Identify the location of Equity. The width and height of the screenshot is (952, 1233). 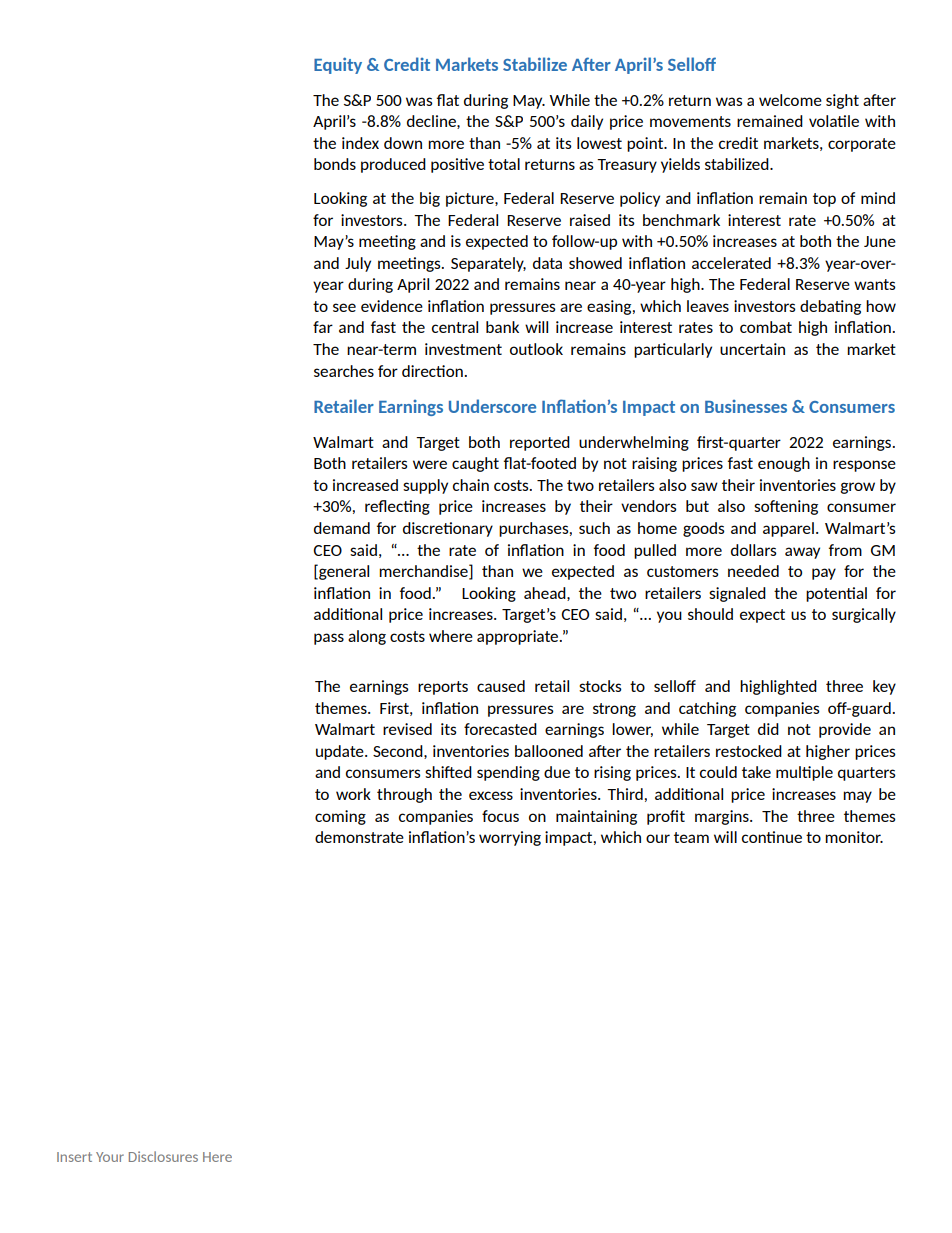
(338, 65).
